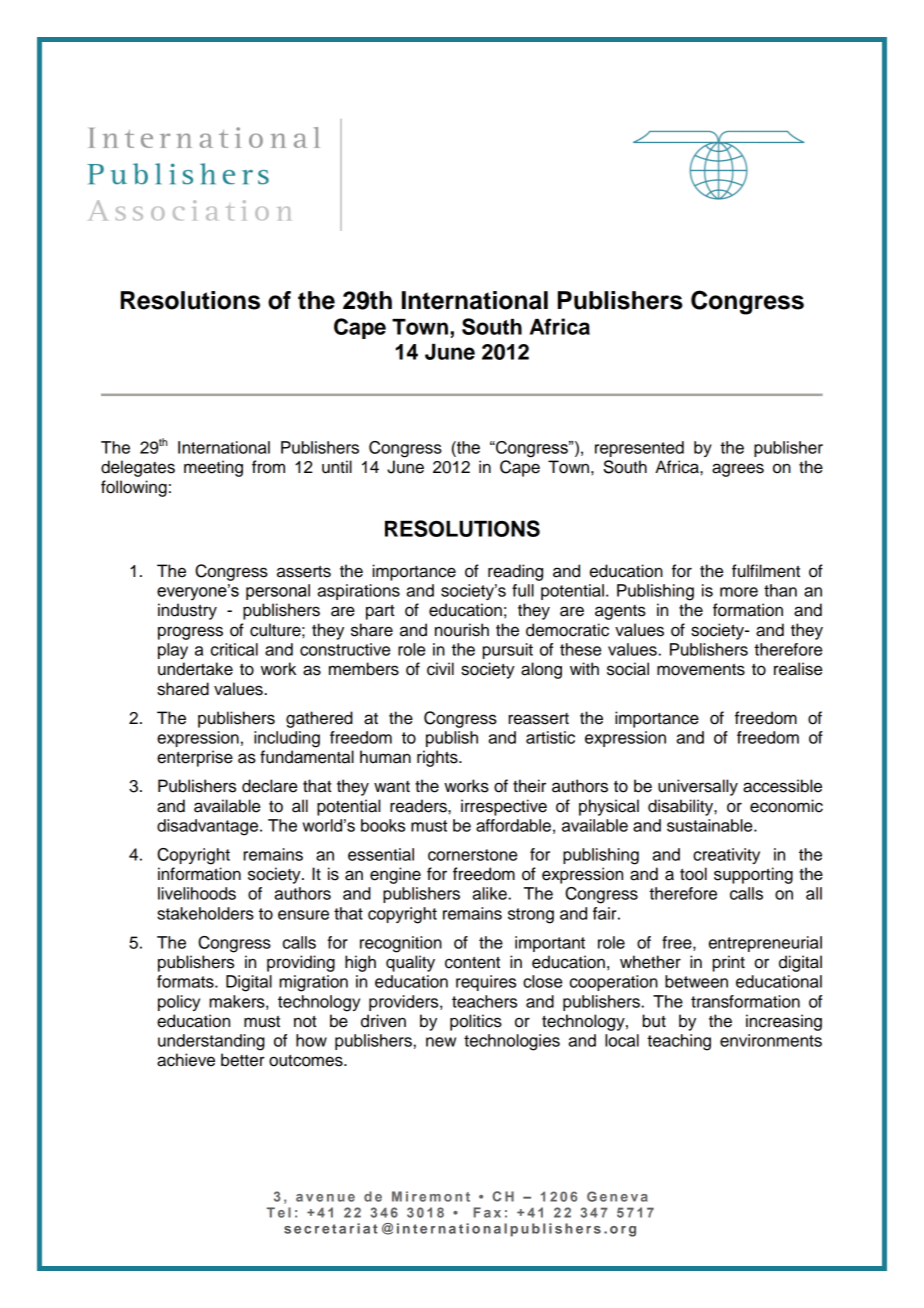  What do you see at coordinates (438, 758) in the screenshot?
I see `rights` at bounding box center [438, 758].
